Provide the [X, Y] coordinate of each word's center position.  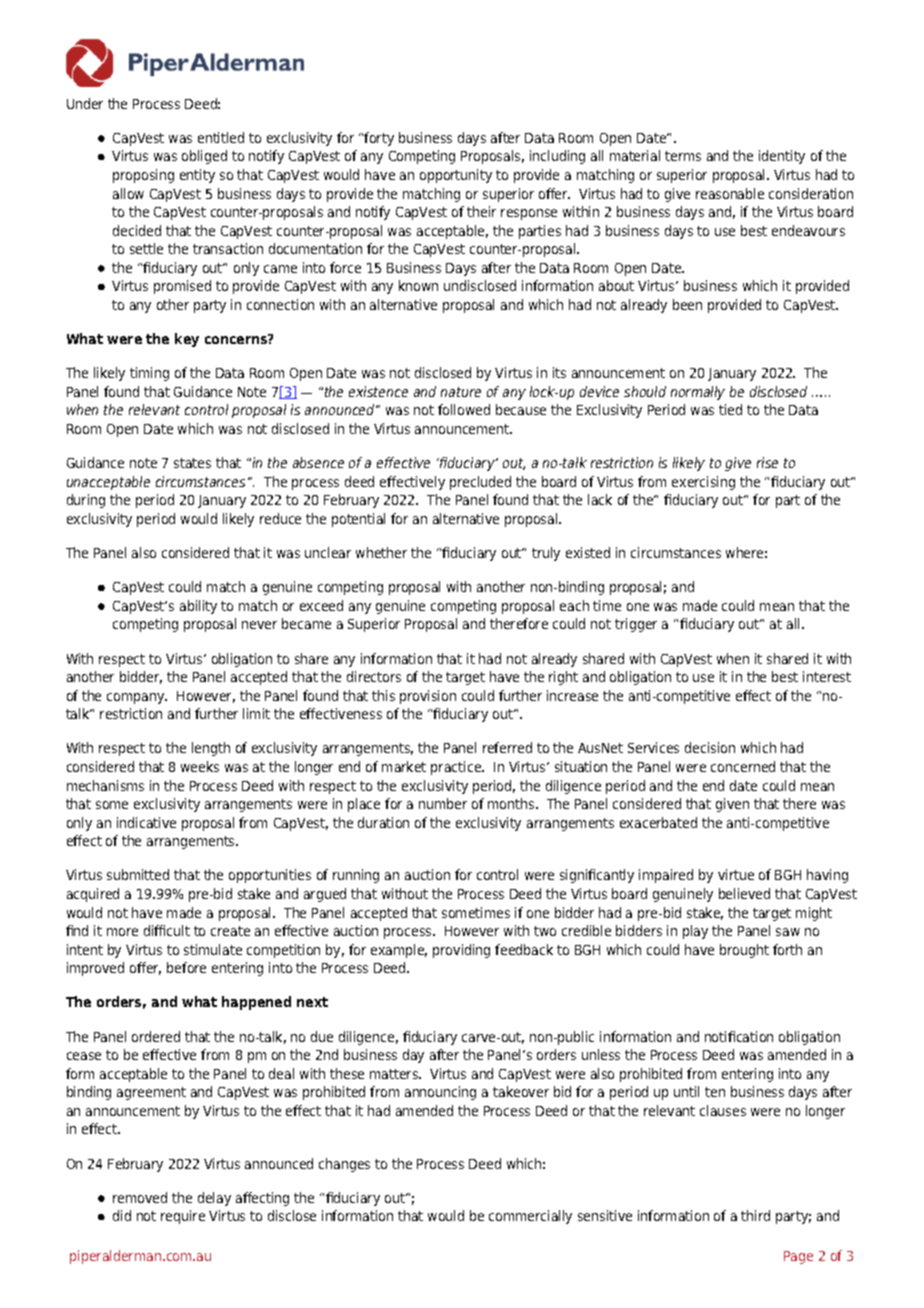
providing [461, 951]
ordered [156, 1036]
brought [744, 951]
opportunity [456, 176]
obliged [204, 157]
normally [698, 393]
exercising [703, 483]
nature [461, 392]
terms [683, 156]
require [183, 1217]
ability [198, 607]
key [187, 340]
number [443, 803]
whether [381, 552]
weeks [200, 766]
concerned [743, 766]
